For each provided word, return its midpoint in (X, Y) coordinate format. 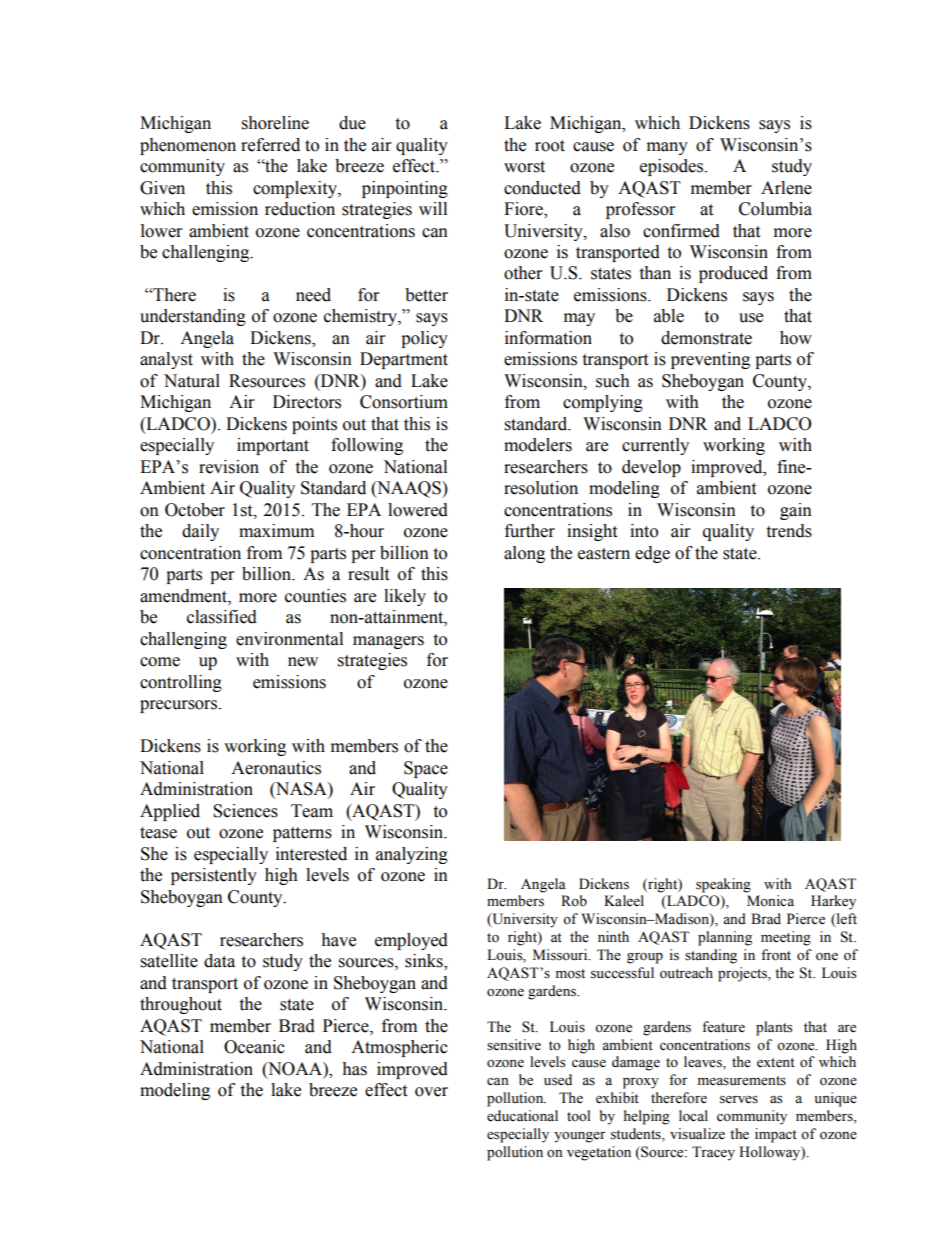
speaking (723, 885)
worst (524, 167)
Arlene (786, 188)
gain (796, 511)
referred (270, 145)
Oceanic (254, 1047)
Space (426, 769)
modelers (538, 445)
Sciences (245, 811)
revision (229, 467)
